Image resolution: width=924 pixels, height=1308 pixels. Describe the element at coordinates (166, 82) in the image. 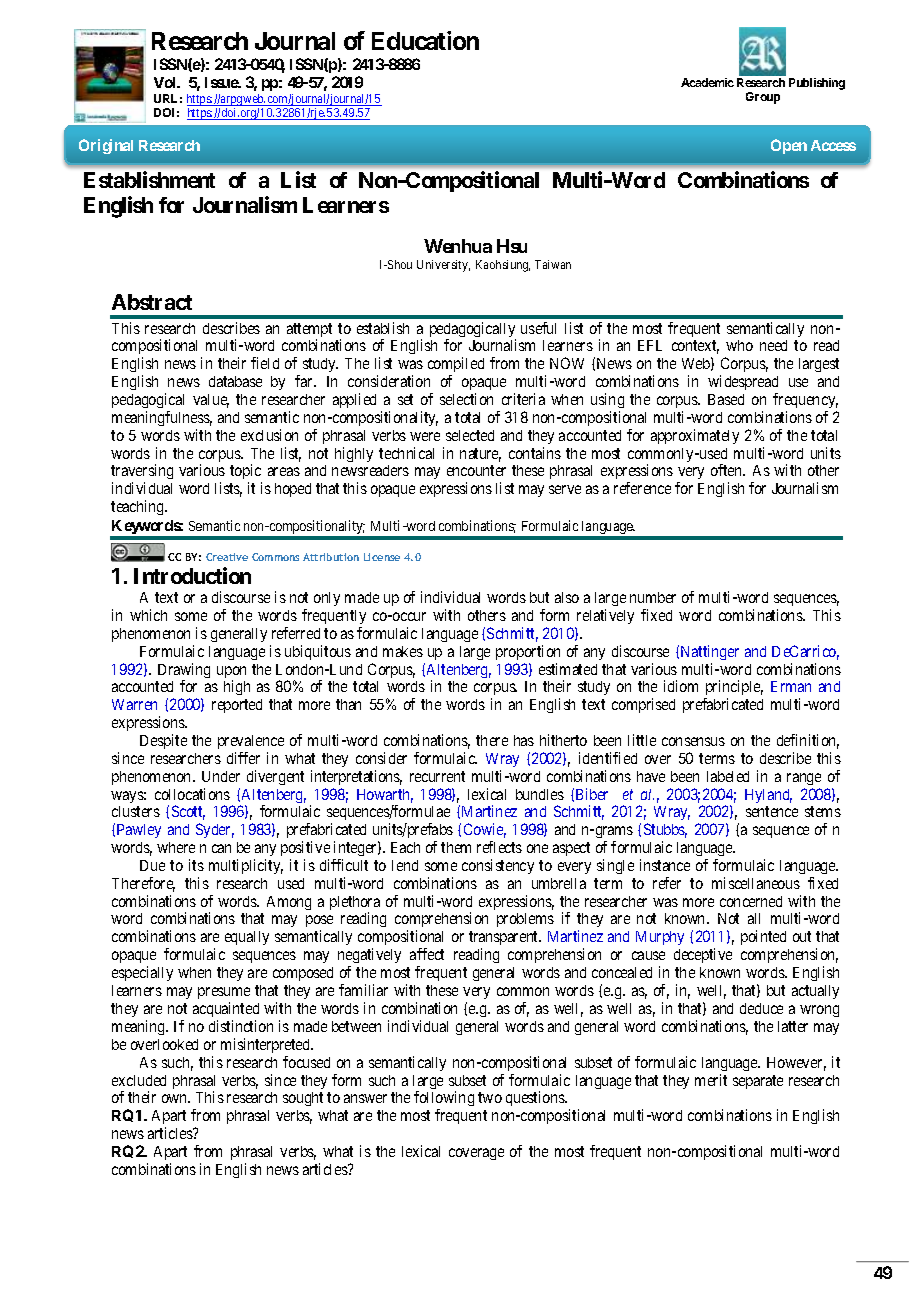

I see `Vol` at that location.
